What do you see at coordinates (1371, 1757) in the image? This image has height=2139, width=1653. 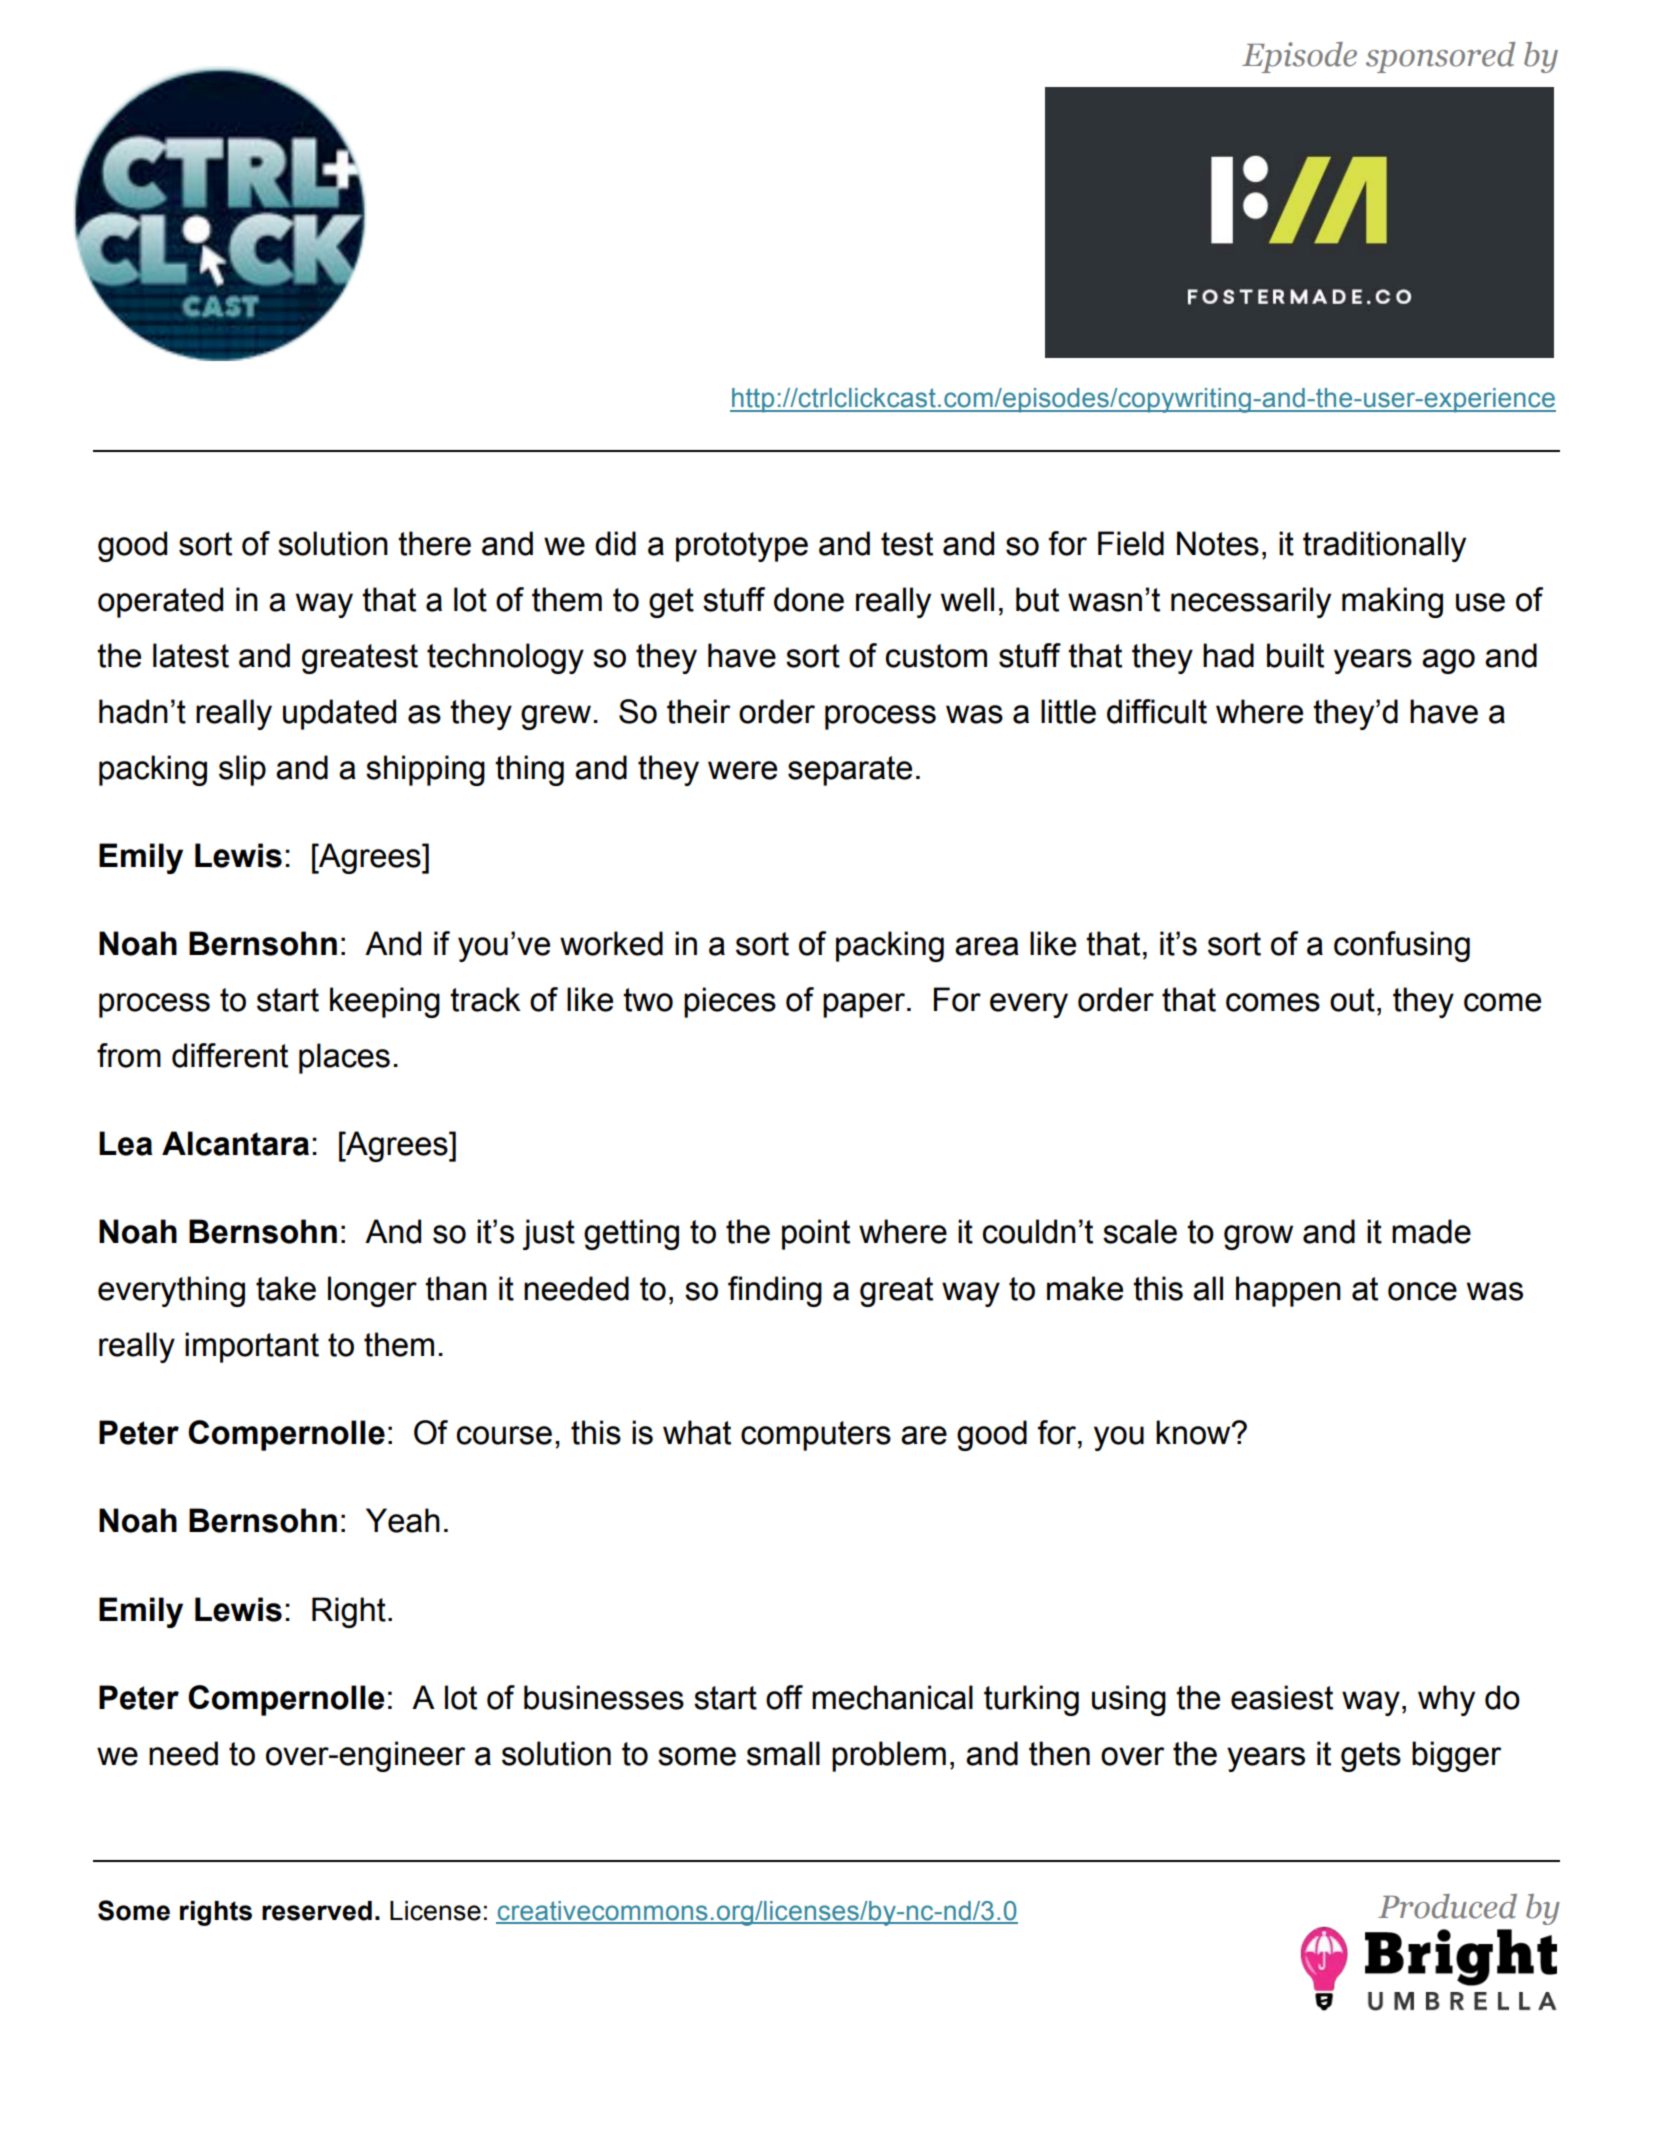 I see `gets` at bounding box center [1371, 1757].
